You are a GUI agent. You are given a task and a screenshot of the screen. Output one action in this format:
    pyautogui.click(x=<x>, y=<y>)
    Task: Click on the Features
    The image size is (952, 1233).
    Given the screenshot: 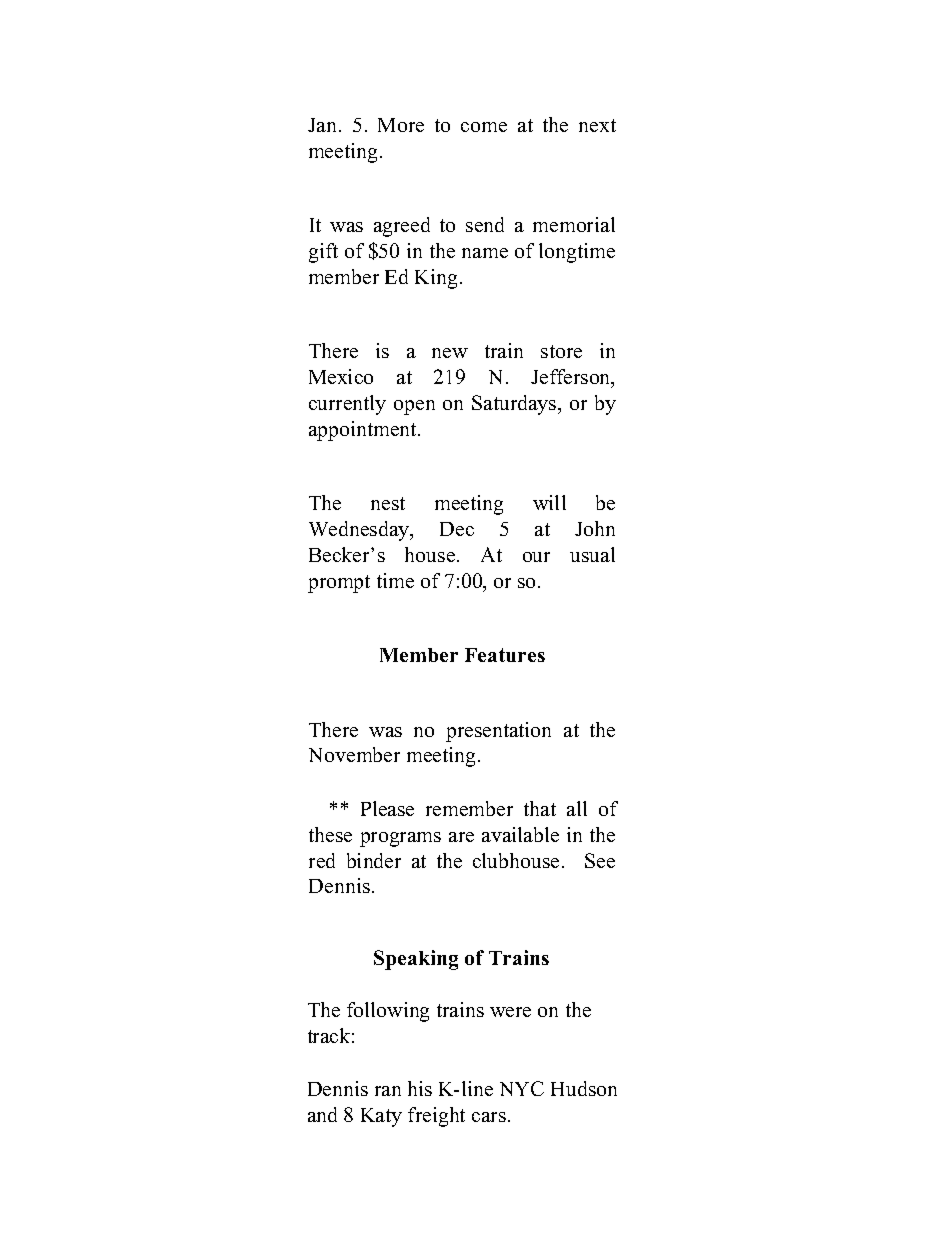 What is the action you would take?
    pyautogui.click(x=505, y=655)
